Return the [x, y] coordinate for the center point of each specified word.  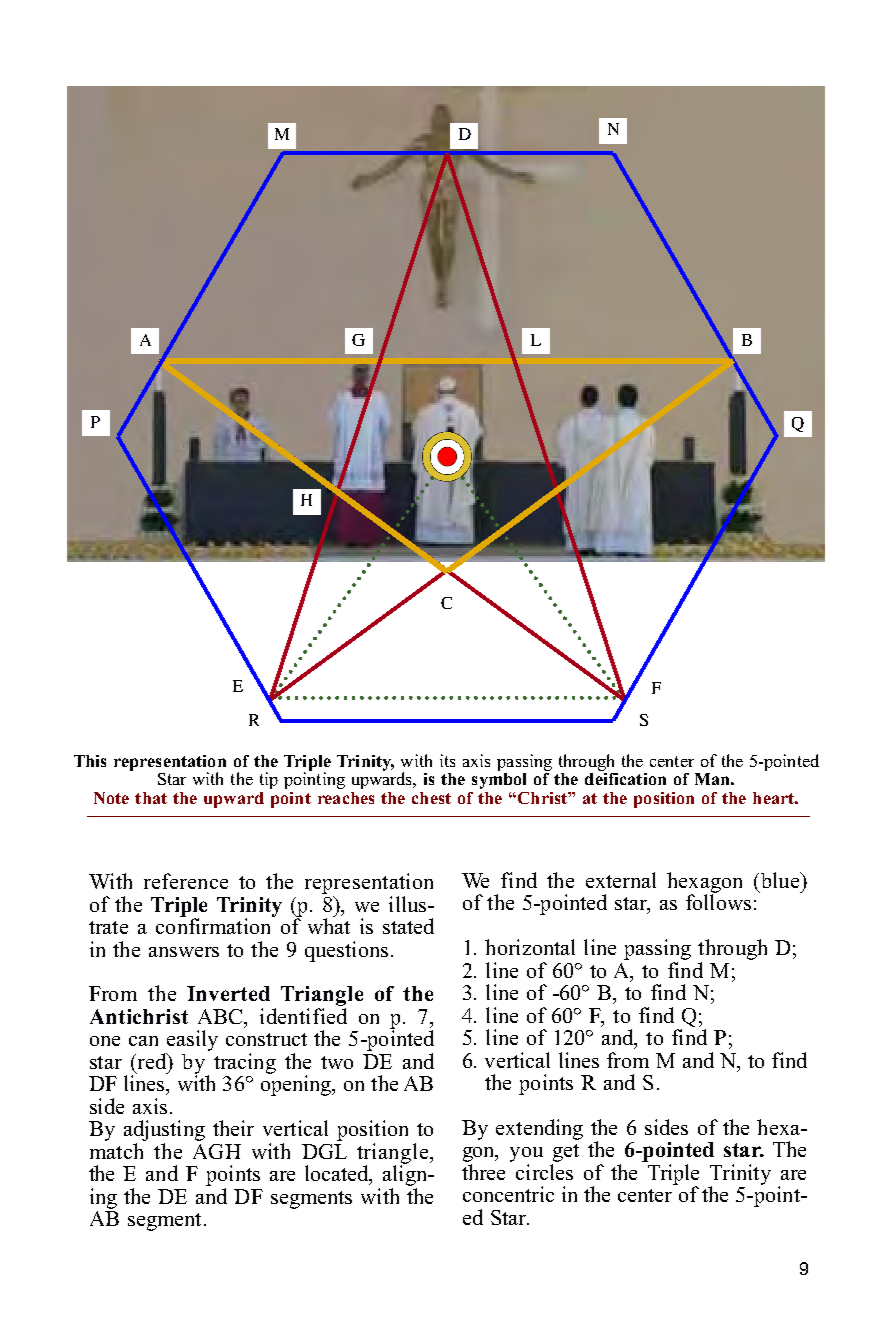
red [152, 1061]
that [151, 798]
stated [408, 926]
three [483, 1172]
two [337, 1062]
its [447, 760]
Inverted [228, 993]
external [621, 880]
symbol [499, 781]
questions [346, 951]
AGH [217, 1151]
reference [186, 881]
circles [544, 1172]
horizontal [530, 947]
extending [539, 1129]
